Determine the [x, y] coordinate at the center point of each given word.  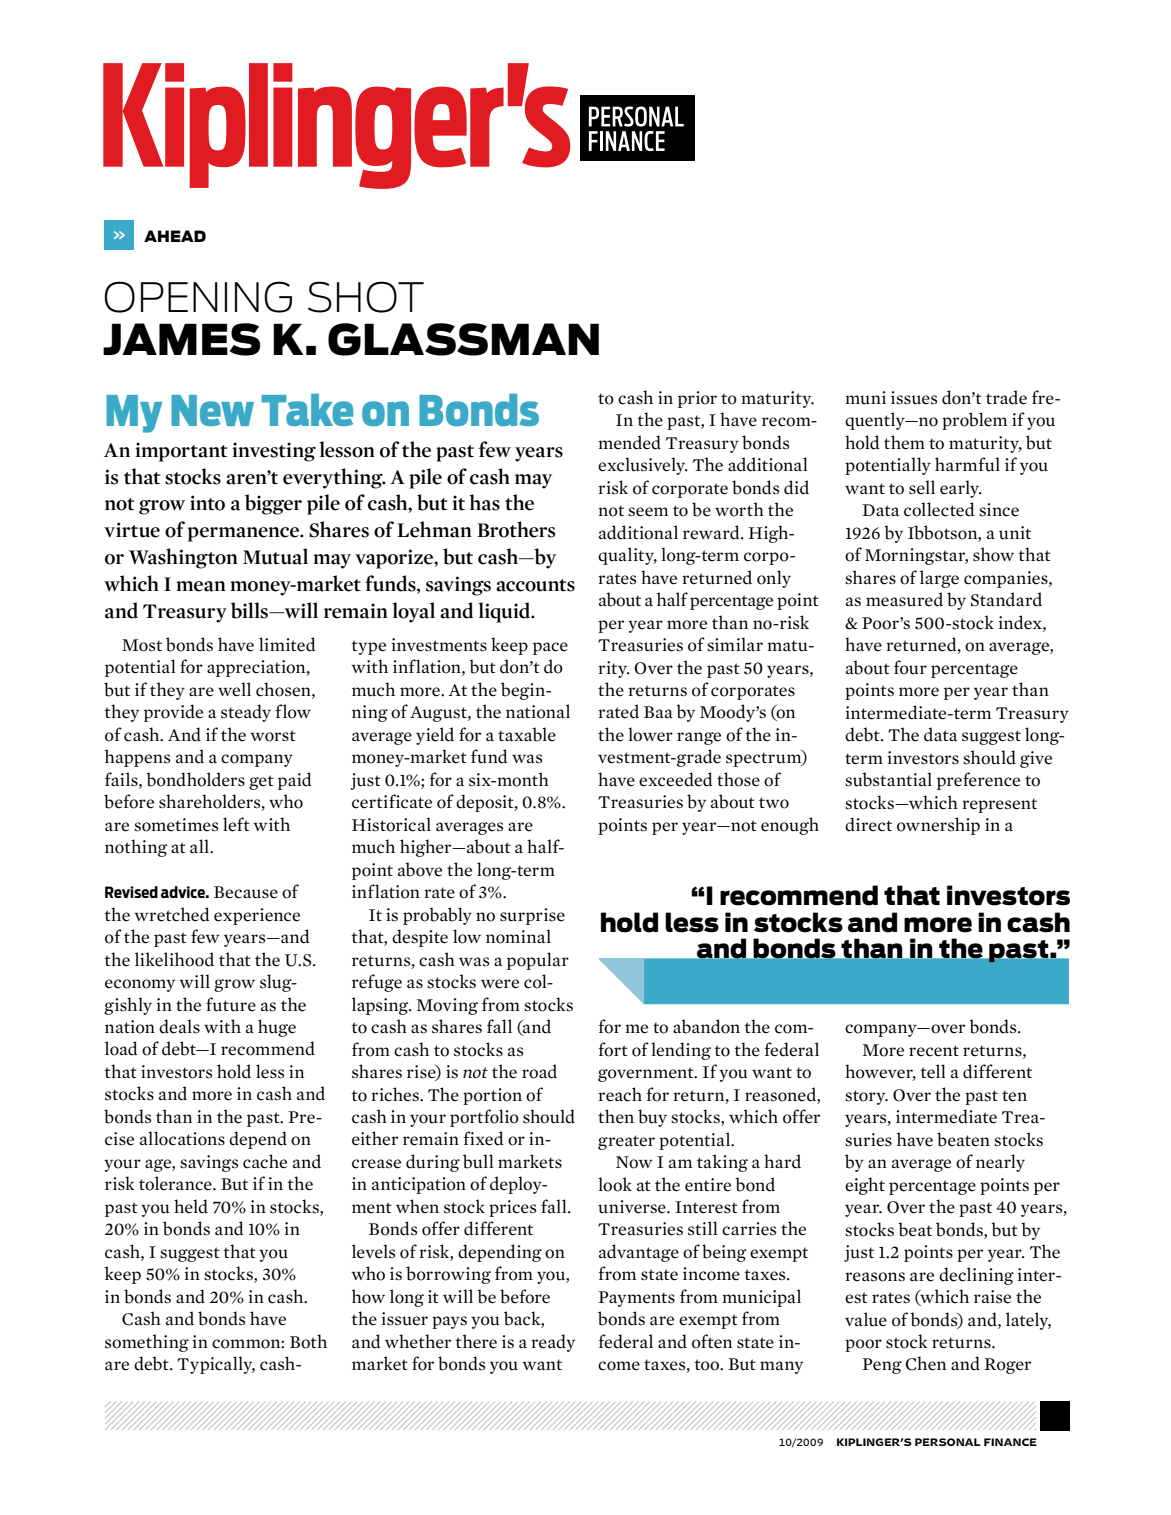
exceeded [675, 779]
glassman [463, 339]
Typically [216, 1365]
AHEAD [175, 236]
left [236, 824]
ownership [938, 826]
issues [914, 398]
